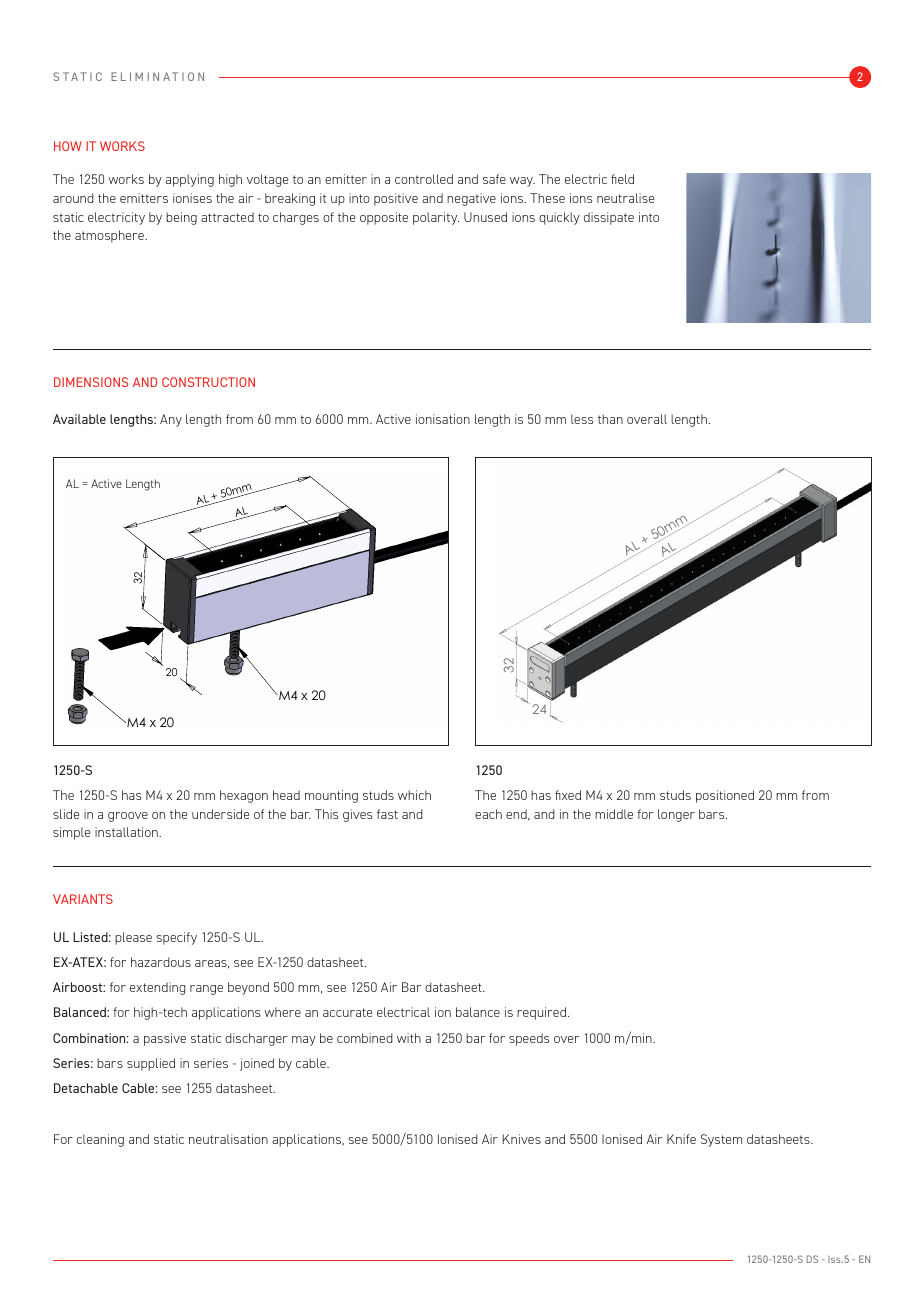  Describe the element at coordinates (443, 419) in the document. I see `ionisation` at that location.
